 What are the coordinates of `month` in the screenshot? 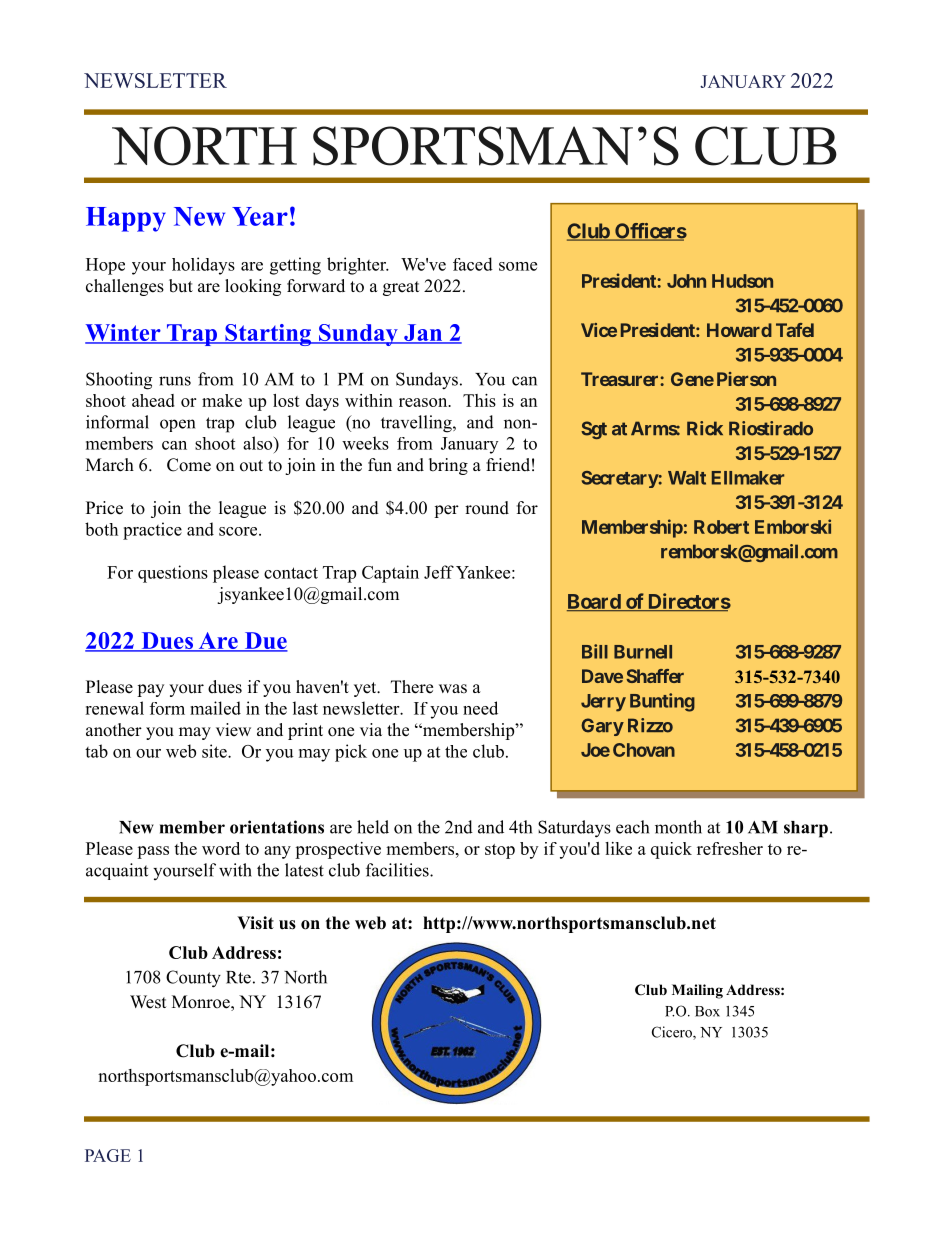 It's located at (678, 827).
